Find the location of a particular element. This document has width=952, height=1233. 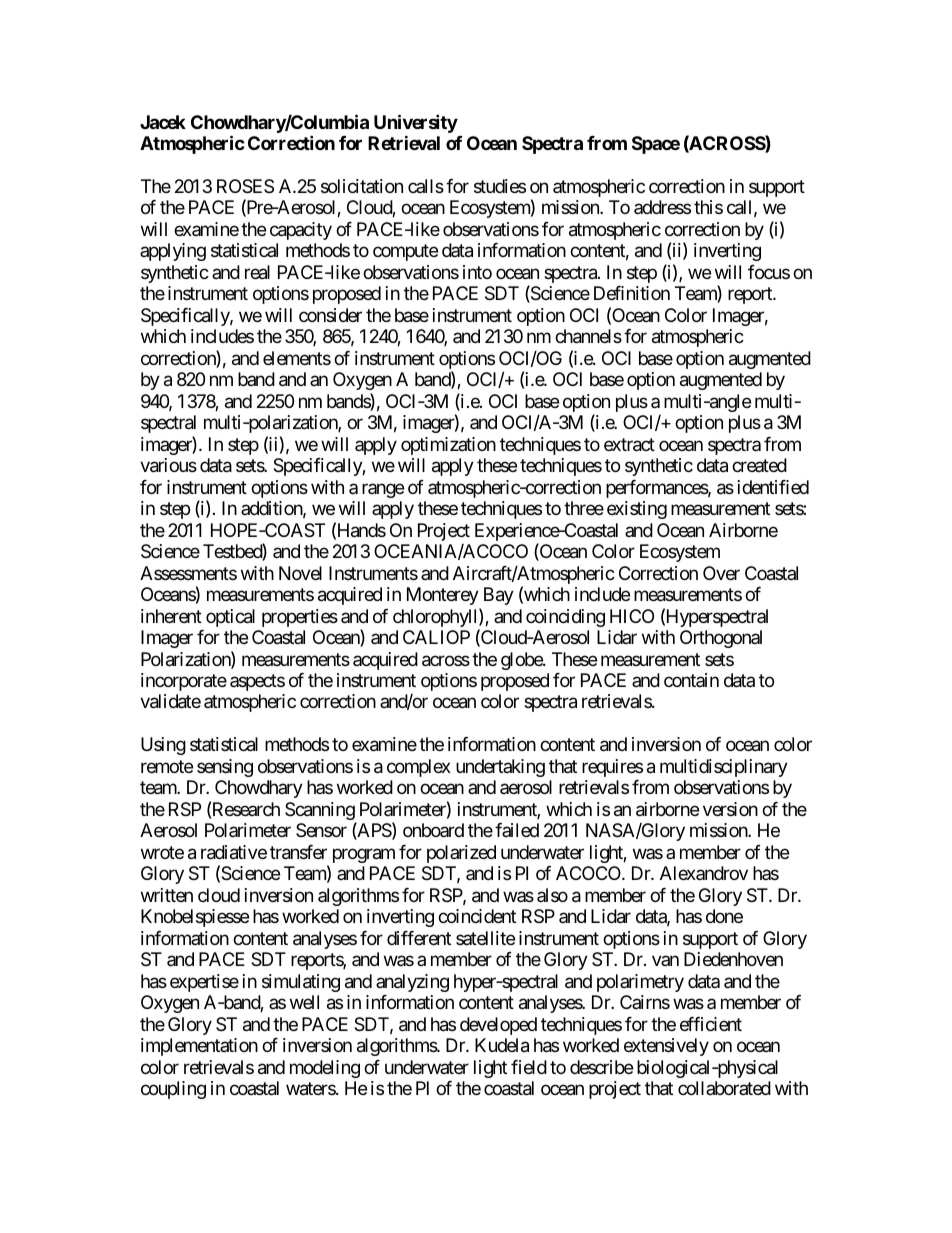

ROSES is located at coordinates (245, 186).
